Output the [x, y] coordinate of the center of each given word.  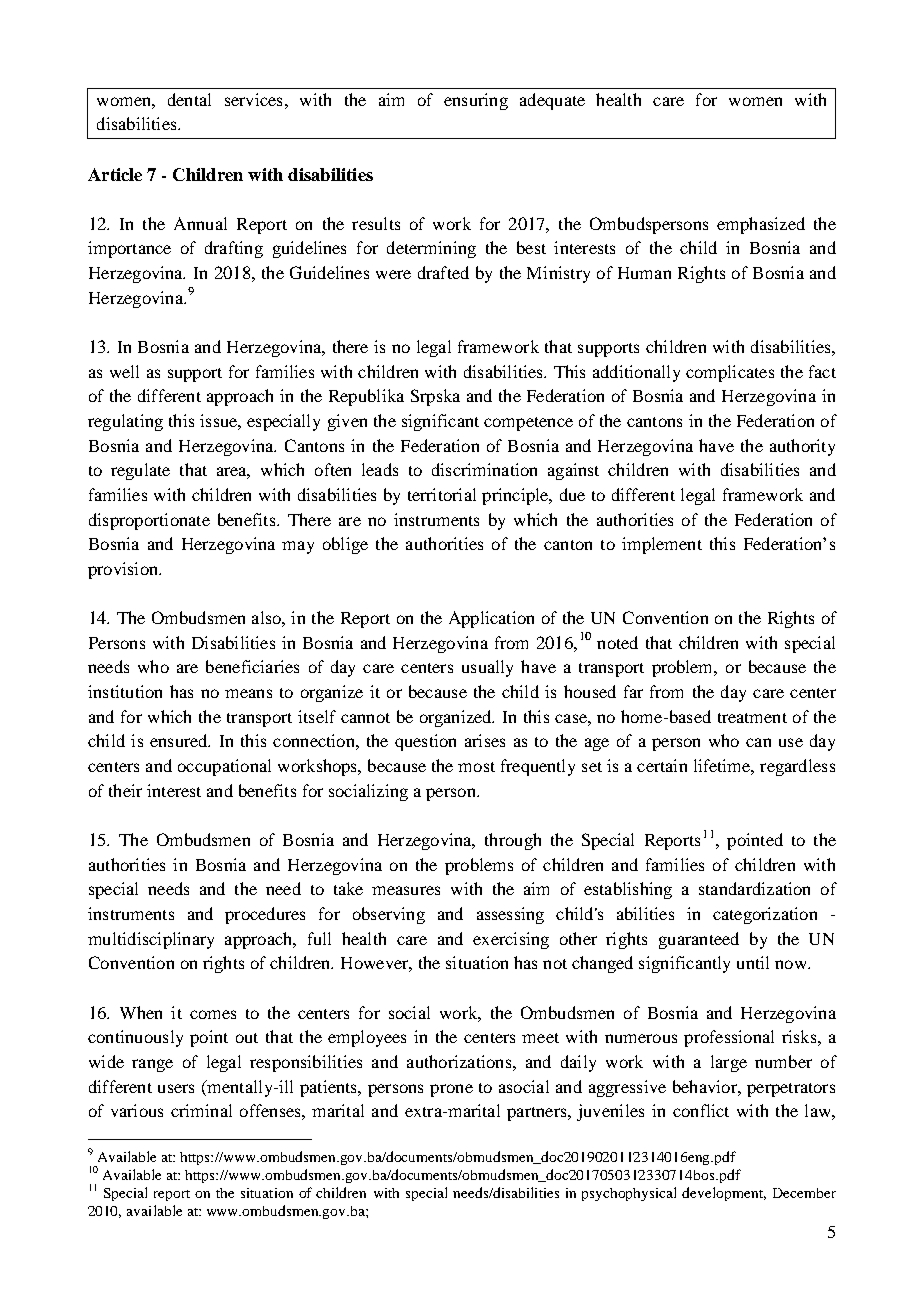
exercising [511, 940]
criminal [201, 1110]
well [124, 371]
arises [485, 740]
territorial [442, 494]
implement [662, 545]
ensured [180, 740]
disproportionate [149, 521]
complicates [730, 373]
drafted [443, 272]
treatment [752, 718]
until [753, 962]
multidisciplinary [151, 940]
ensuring [476, 101]
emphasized [761, 225]
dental [189, 99]
